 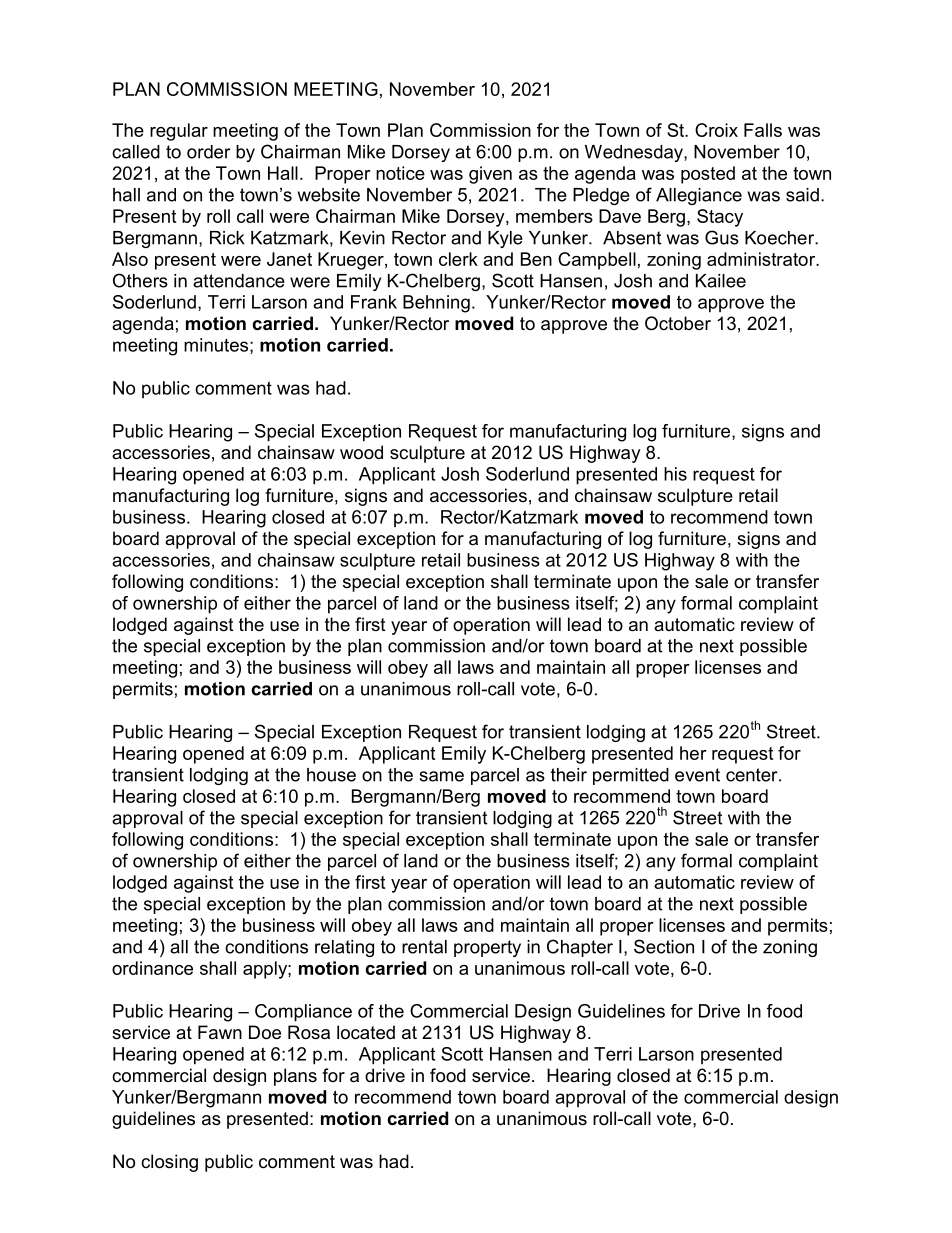 What do you see at coordinates (664, 946) in the screenshot?
I see `Section` at bounding box center [664, 946].
